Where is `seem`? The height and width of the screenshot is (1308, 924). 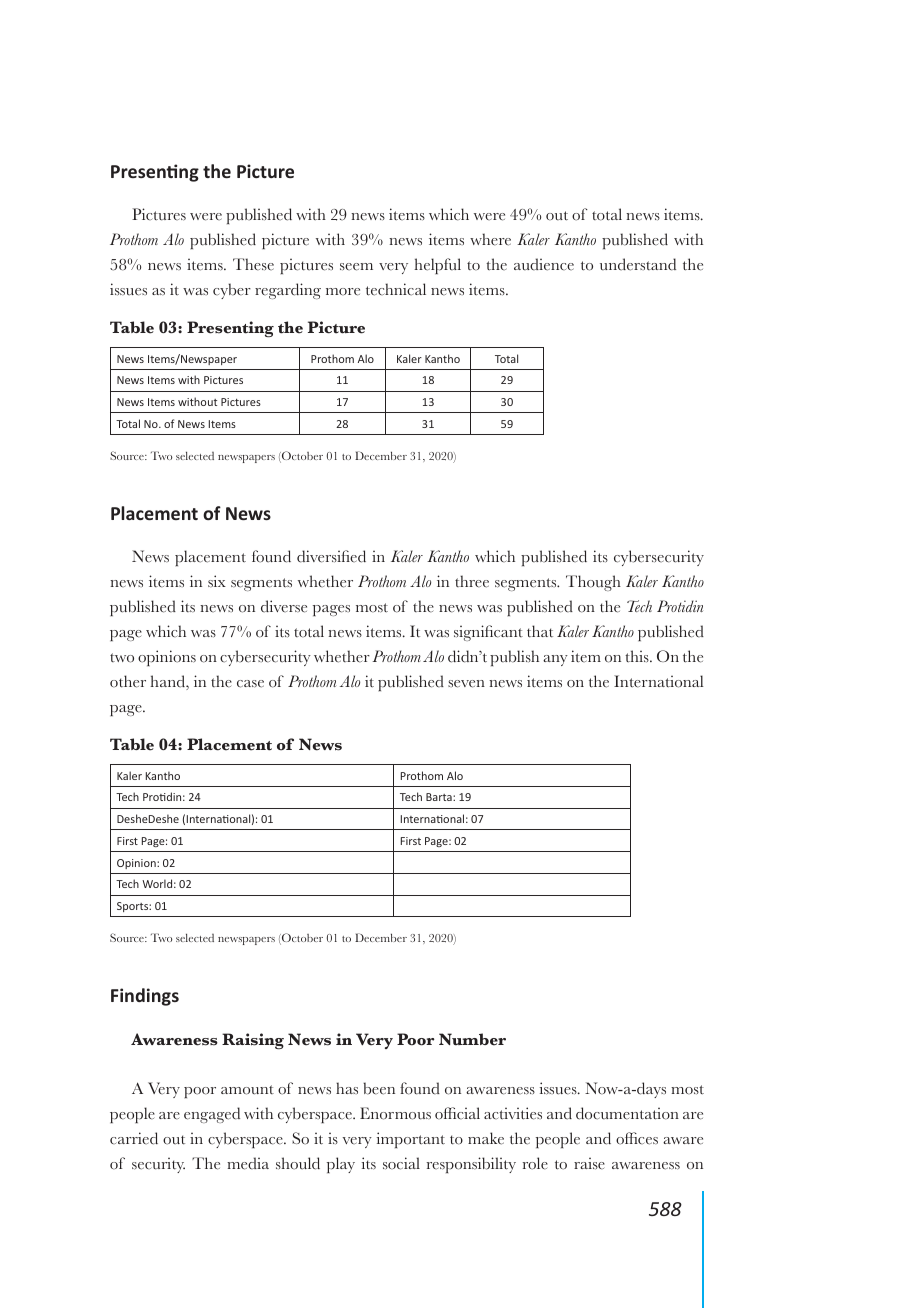
seem is located at coordinates (356, 267).
